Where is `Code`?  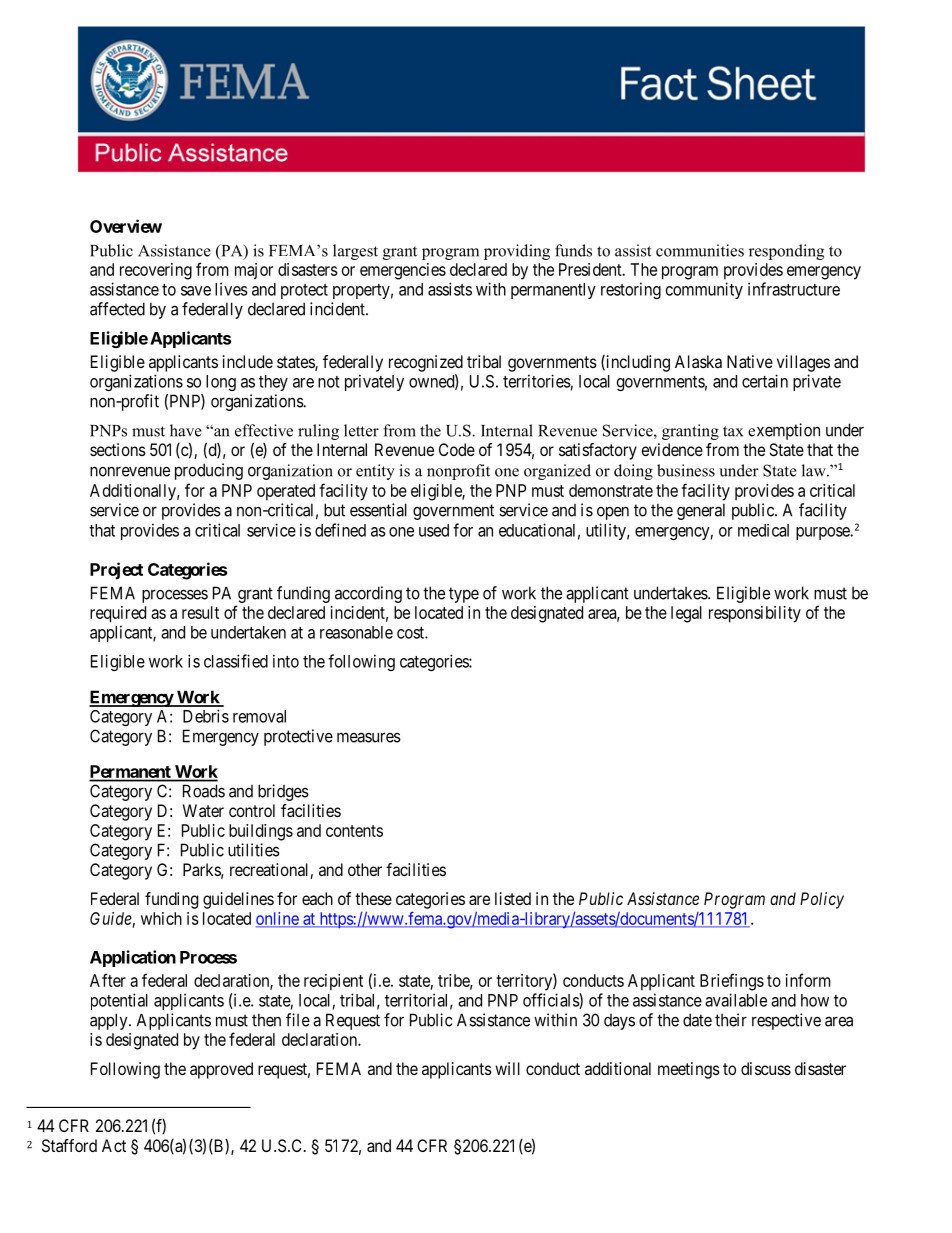 Code is located at coordinates (457, 449).
